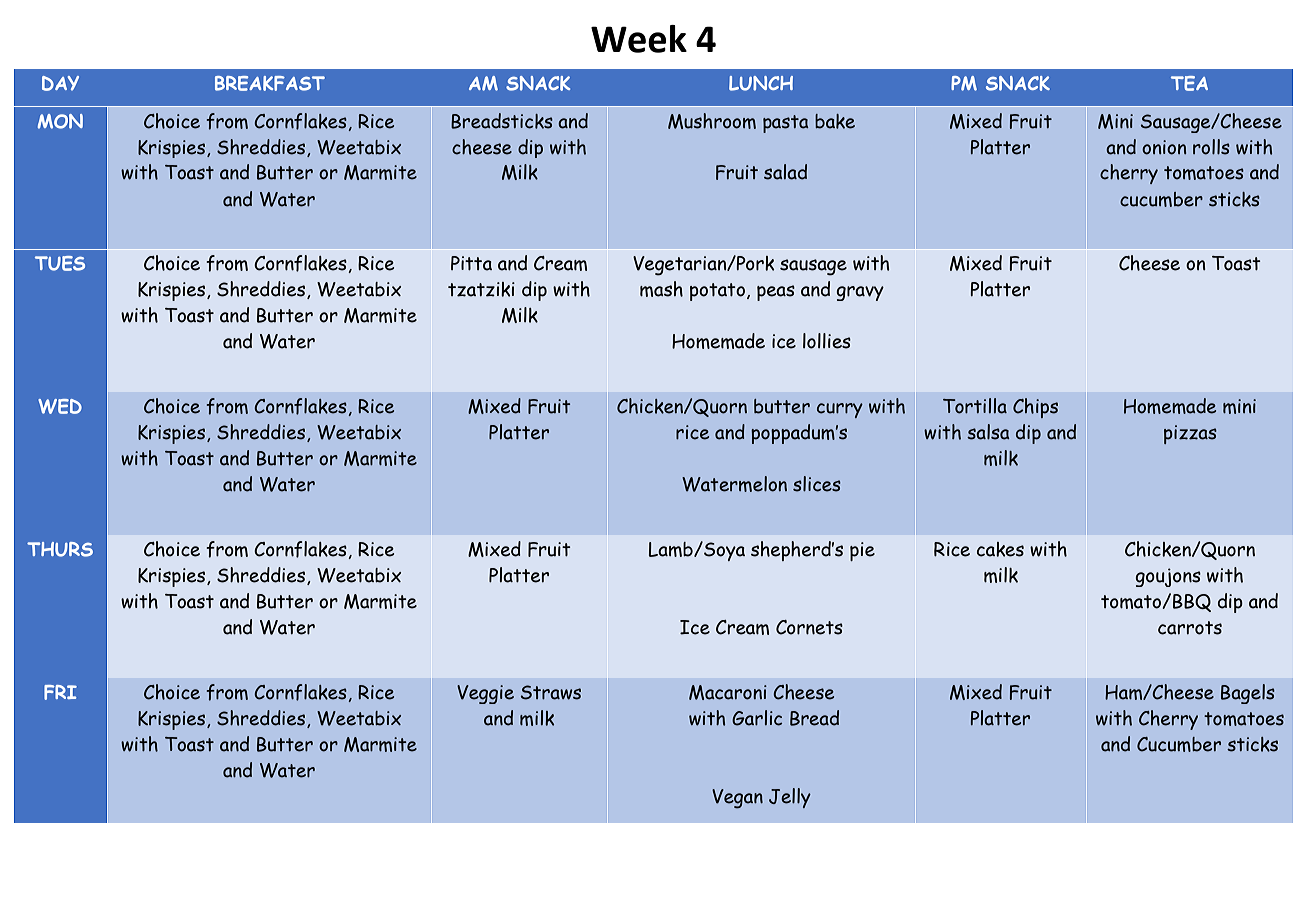 Image resolution: width=1307 pixels, height=924 pixels. Describe the element at coordinates (1189, 83) in the screenshot. I see `TEA` at that location.
